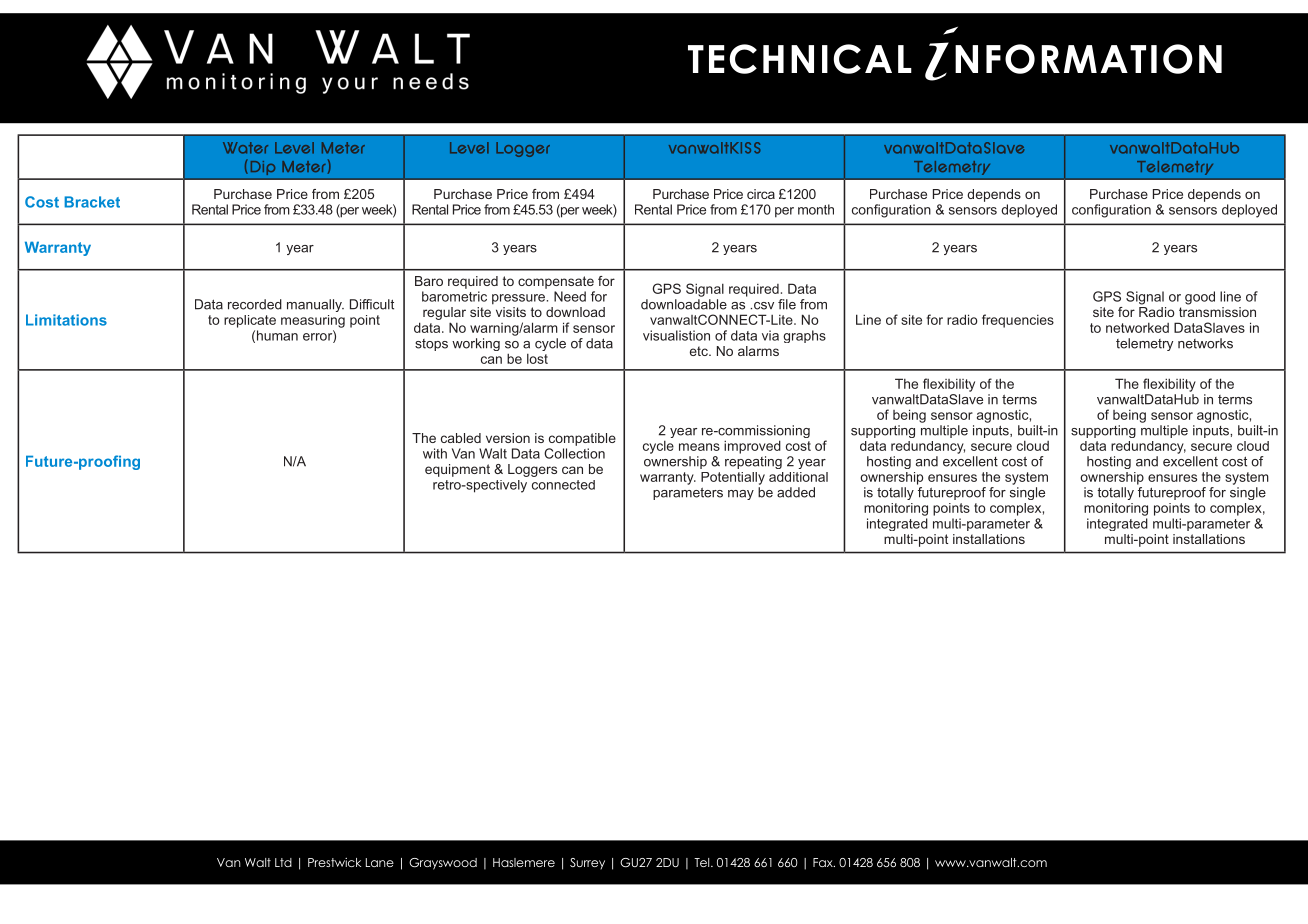  I want to click on Lane, so click(380, 862).
